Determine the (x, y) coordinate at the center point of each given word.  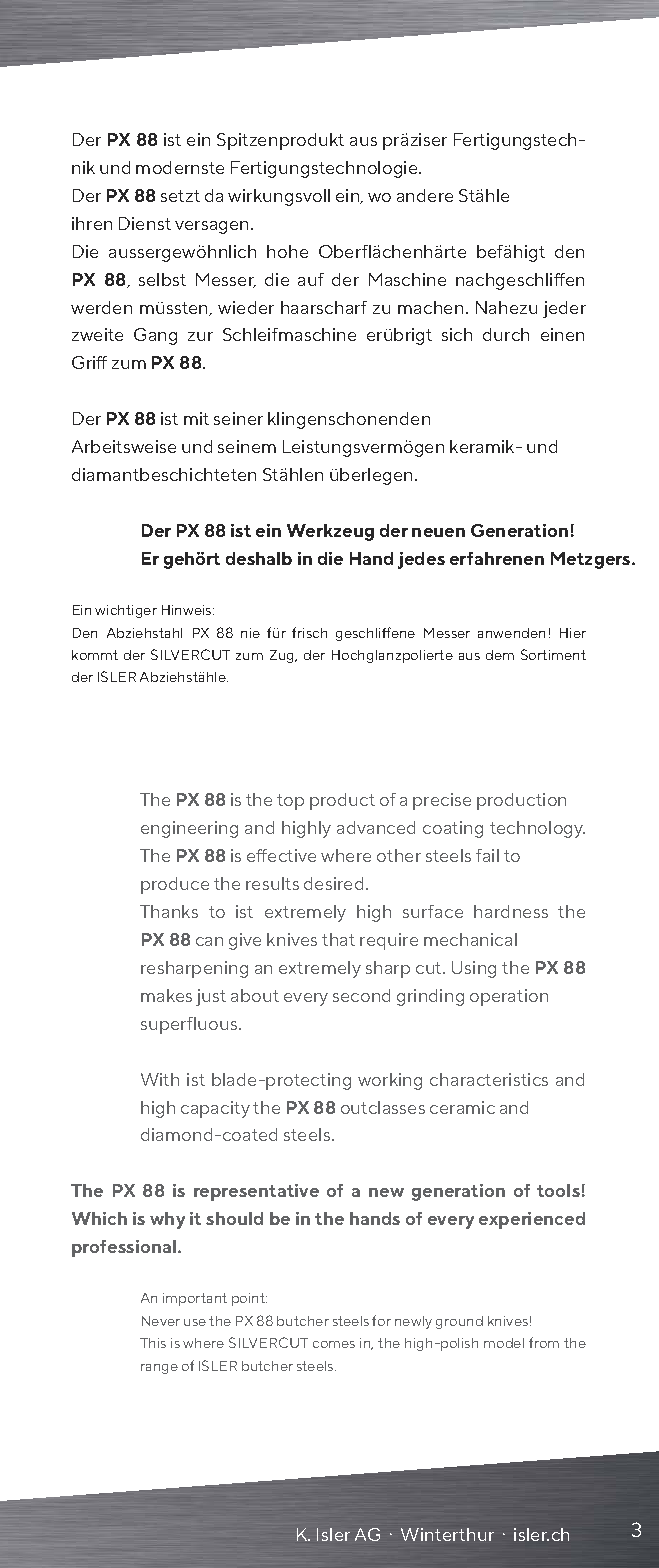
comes (334, 1344)
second (361, 995)
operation (509, 997)
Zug (283, 656)
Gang (155, 336)
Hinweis (188, 610)
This (153, 1343)
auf (311, 279)
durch (506, 334)
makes (166, 995)
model (504, 1343)
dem (500, 655)
